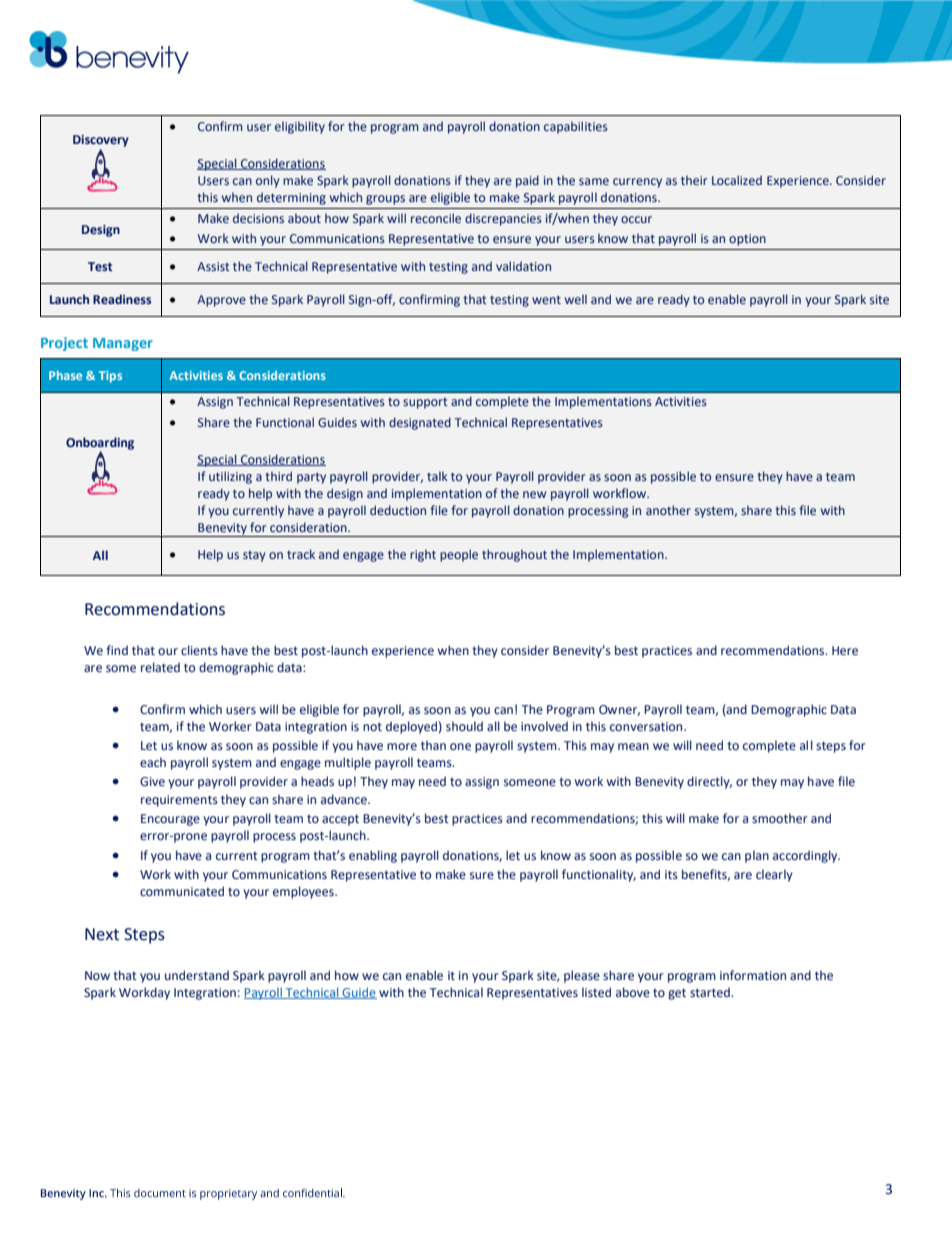  What do you see at coordinates (459, 555) in the page?
I see `people` at bounding box center [459, 555].
